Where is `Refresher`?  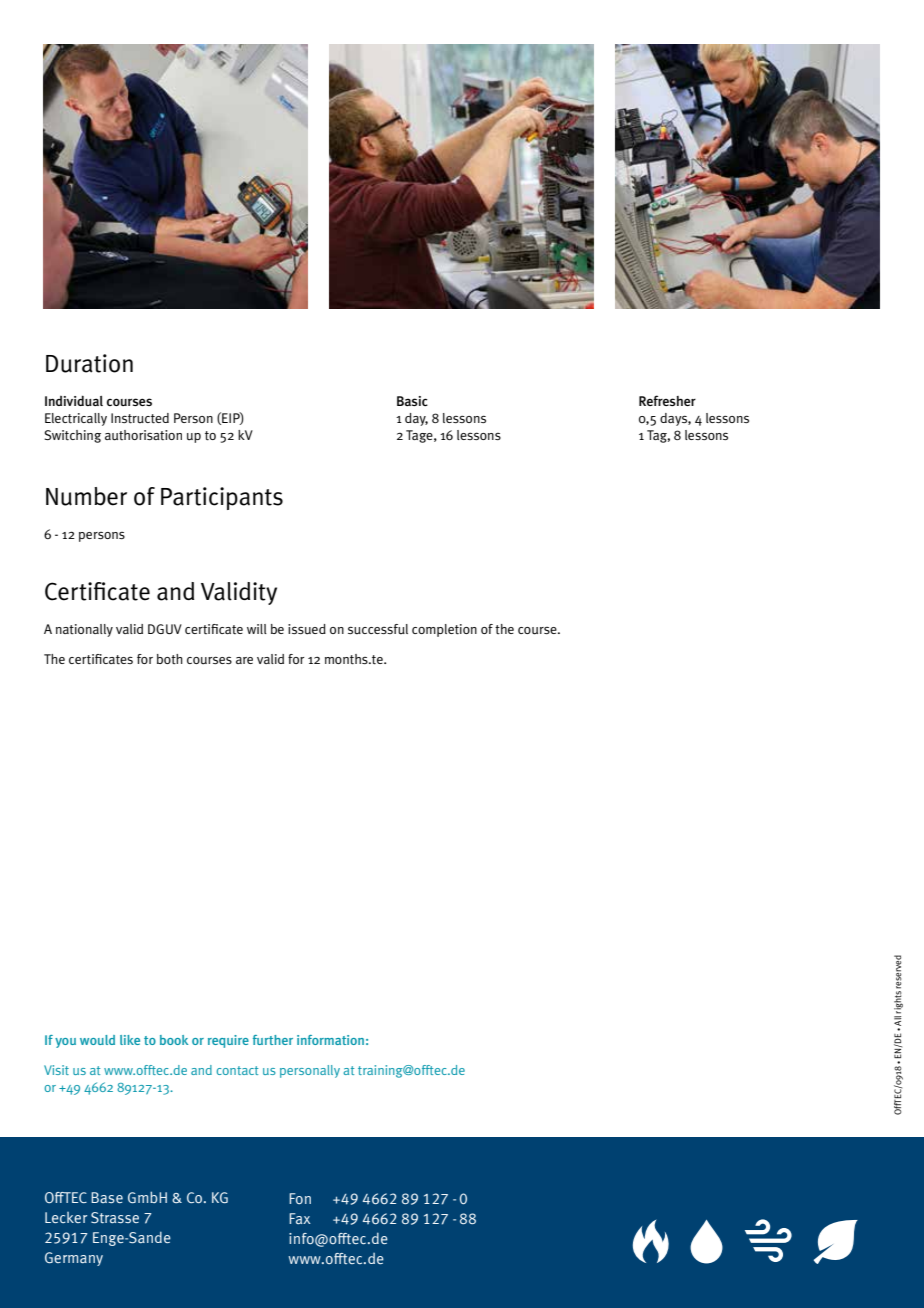
Refresher is located at coordinates (667, 400).
